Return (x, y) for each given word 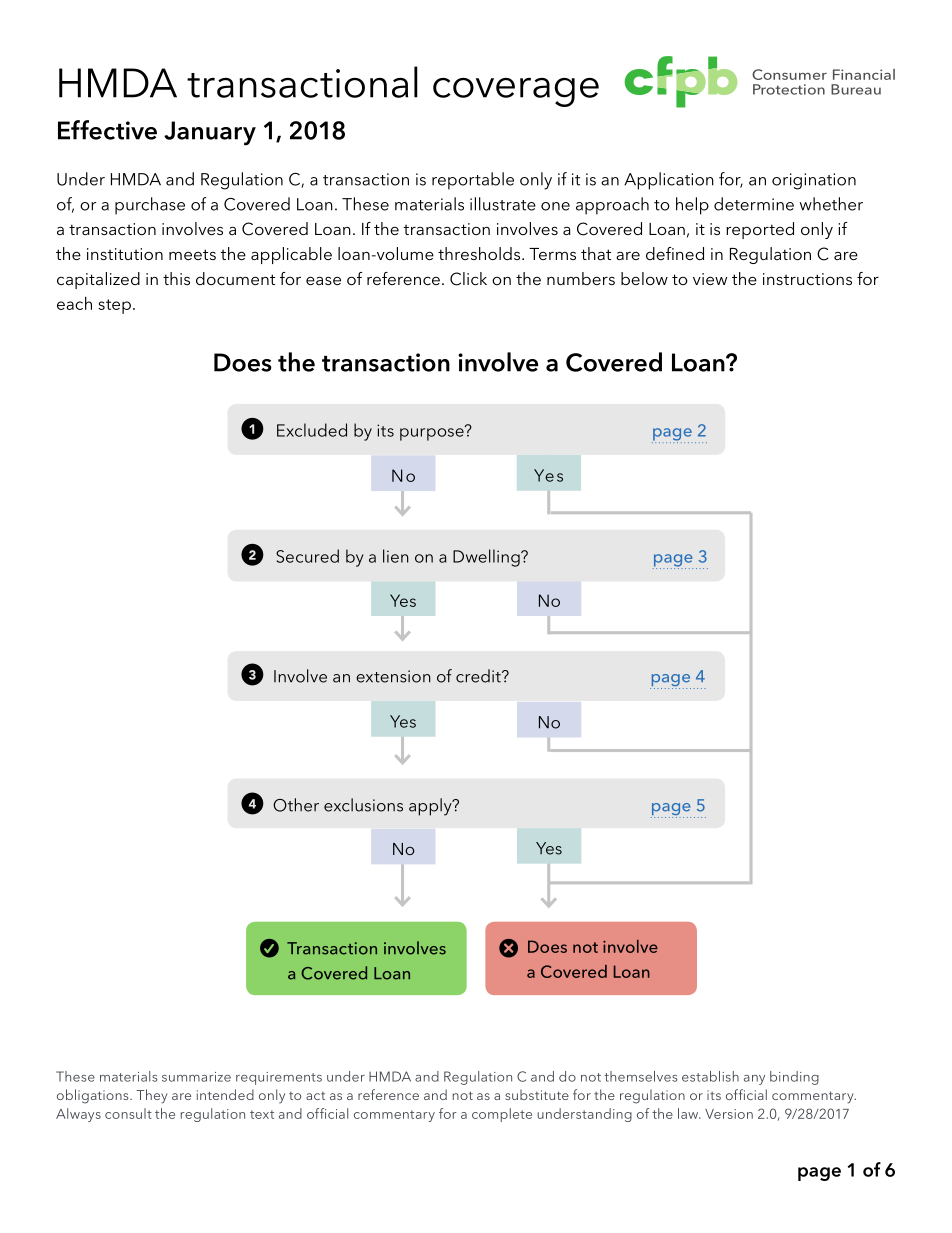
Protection (789, 89)
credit (479, 676)
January (210, 133)
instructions (807, 279)
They (152, 1096)
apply (431, 807)
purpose (433, 433)
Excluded (312, 430)
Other (296, 805)
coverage (516, 92)
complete (502, 1115)
